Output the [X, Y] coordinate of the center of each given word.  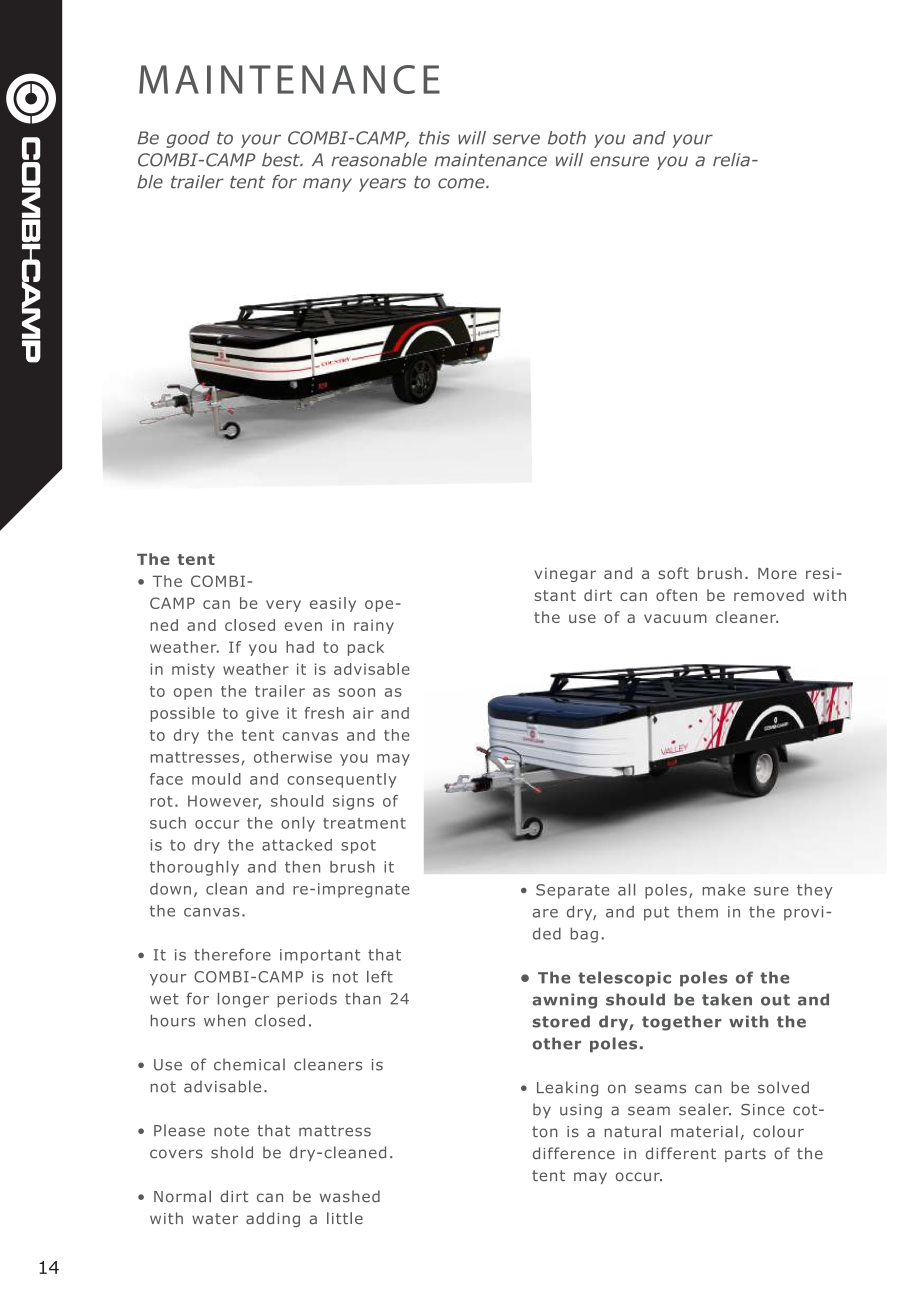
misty [193, 670]
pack [366, 648]
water [215, 1219]
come [462, 183]
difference [574, 1153]
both [567, 138]
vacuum [675, 618]
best [282, 160]
